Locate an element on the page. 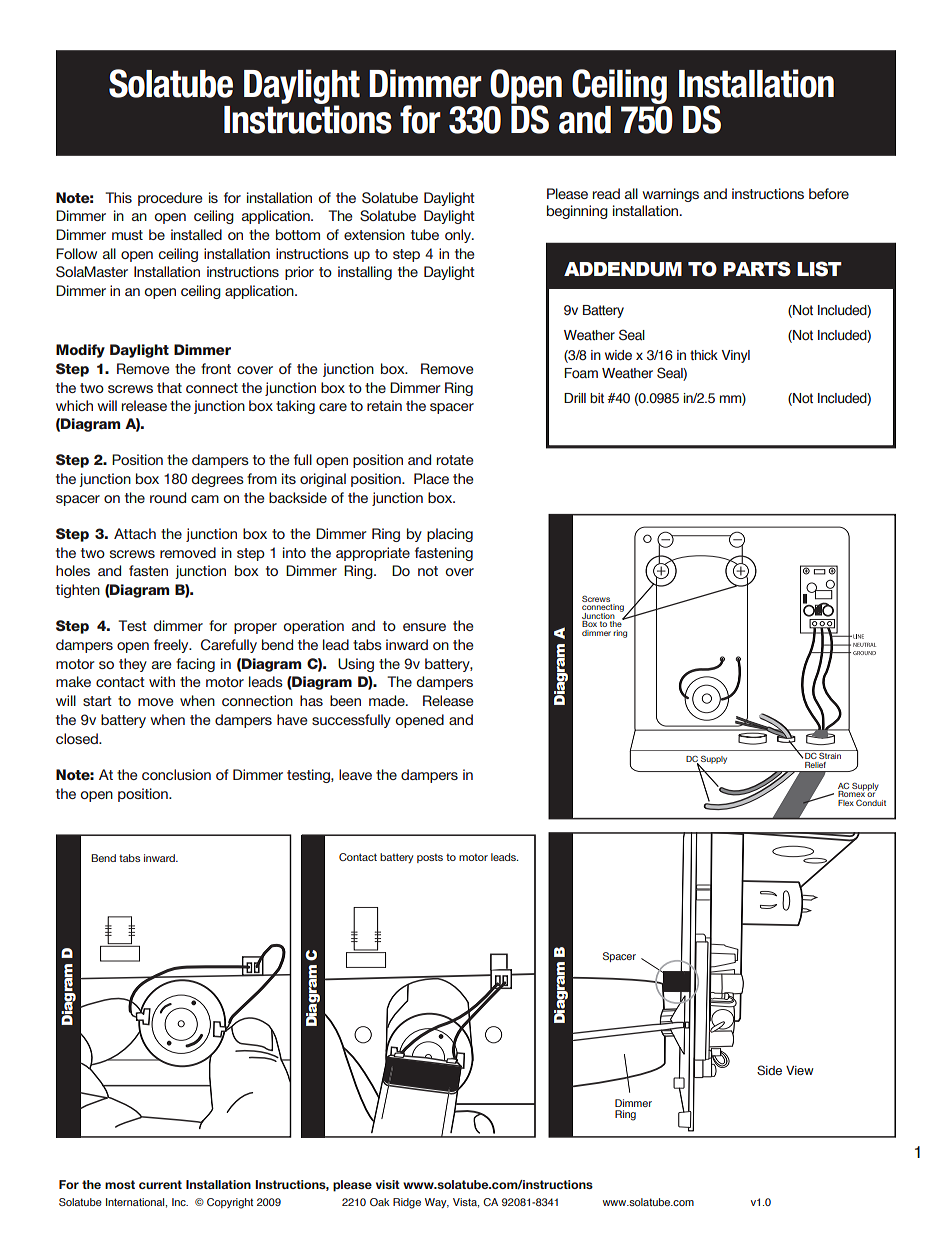 The height and width of the image is (1233, 952). made is located at coordinates (388, 700).
